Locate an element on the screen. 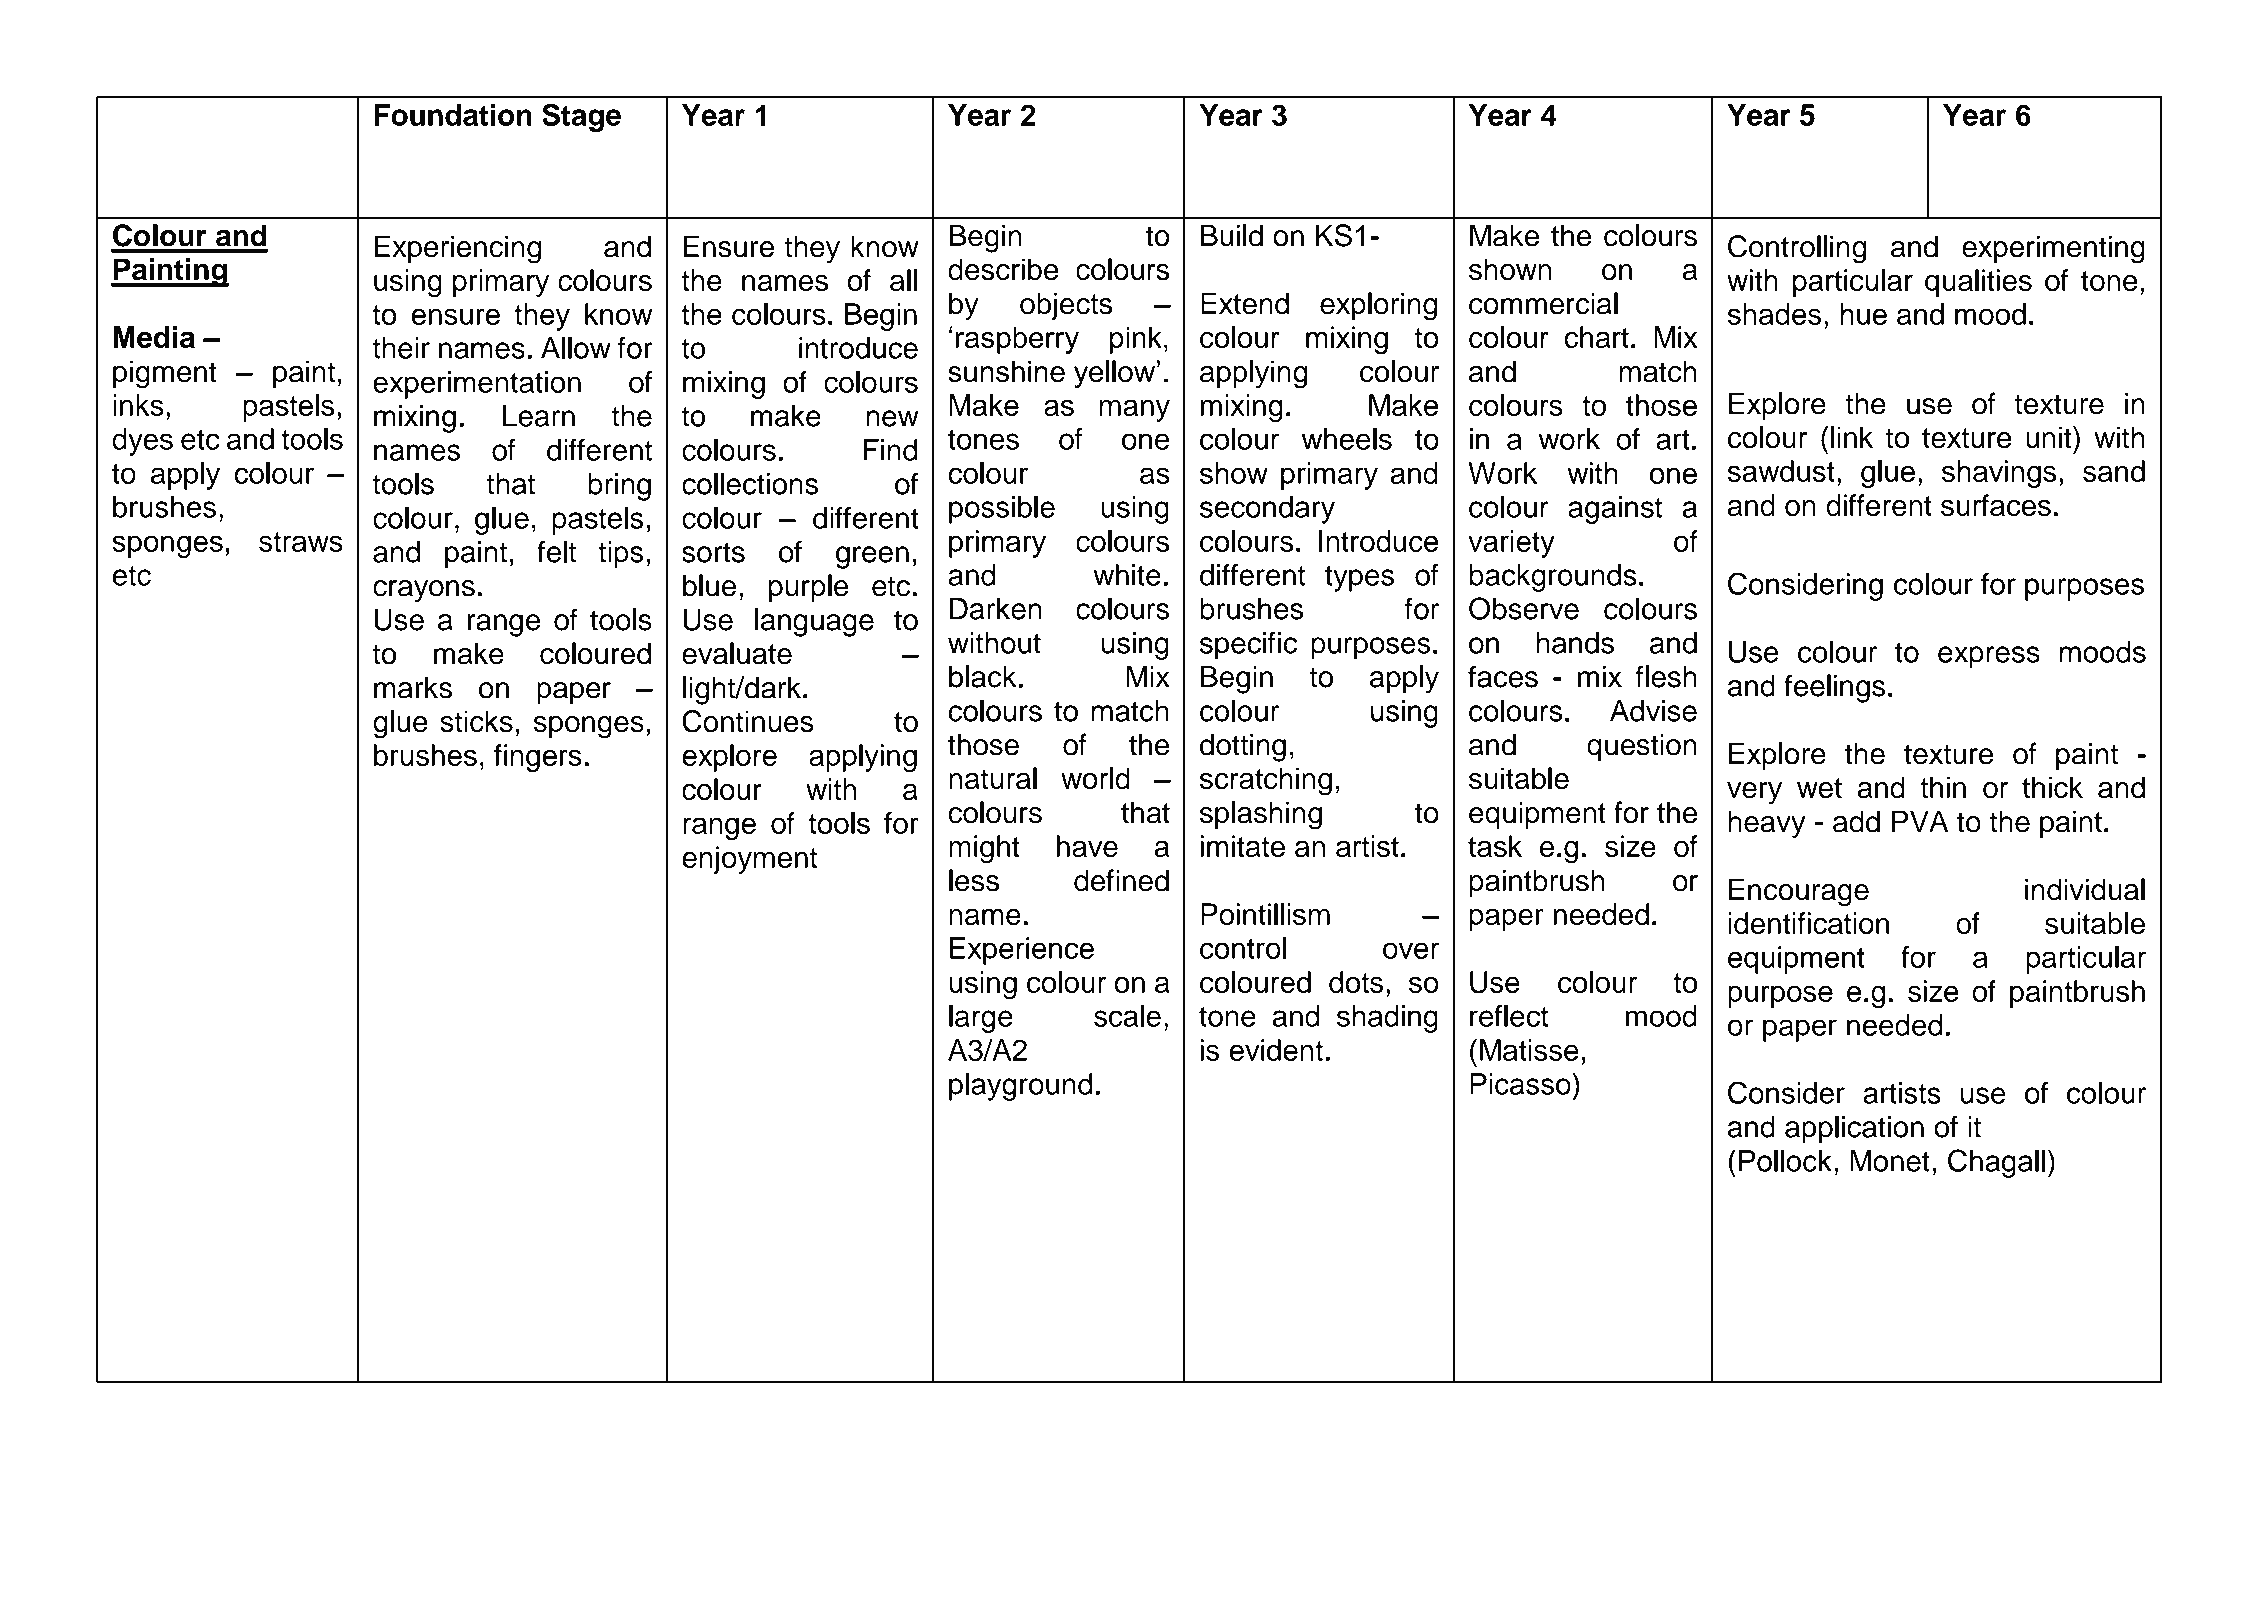 The height and width of the screenshot is (1597, 2258). wet is located at coordinates (1819, 788).
